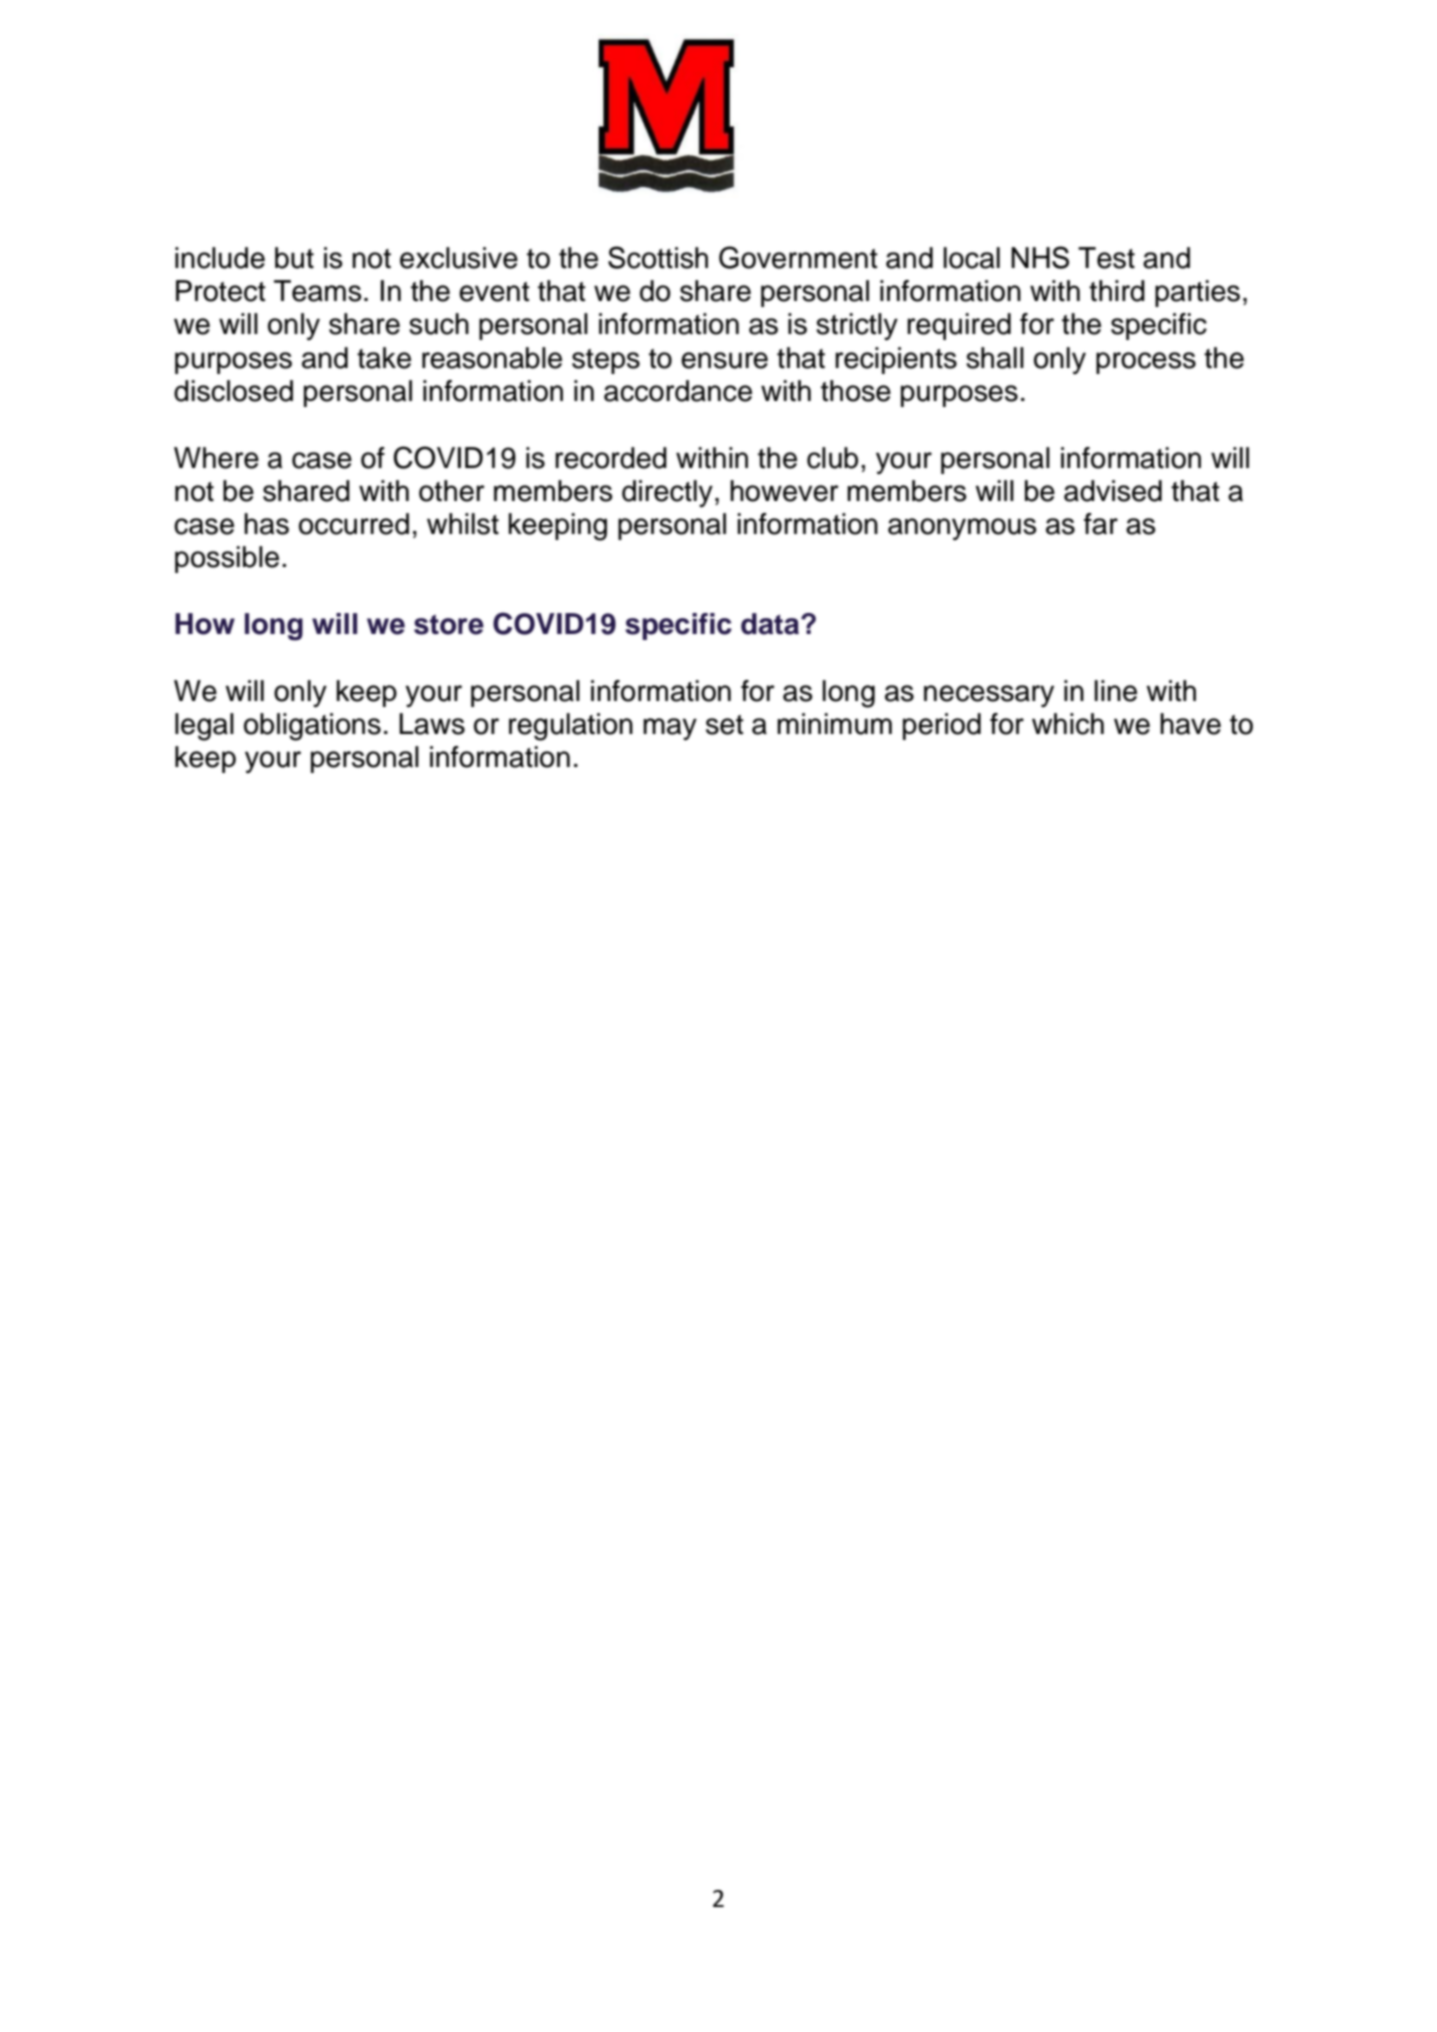 The width and height of the screenshot is (1437, 2032). I want to click on but, so click(294, 258).
